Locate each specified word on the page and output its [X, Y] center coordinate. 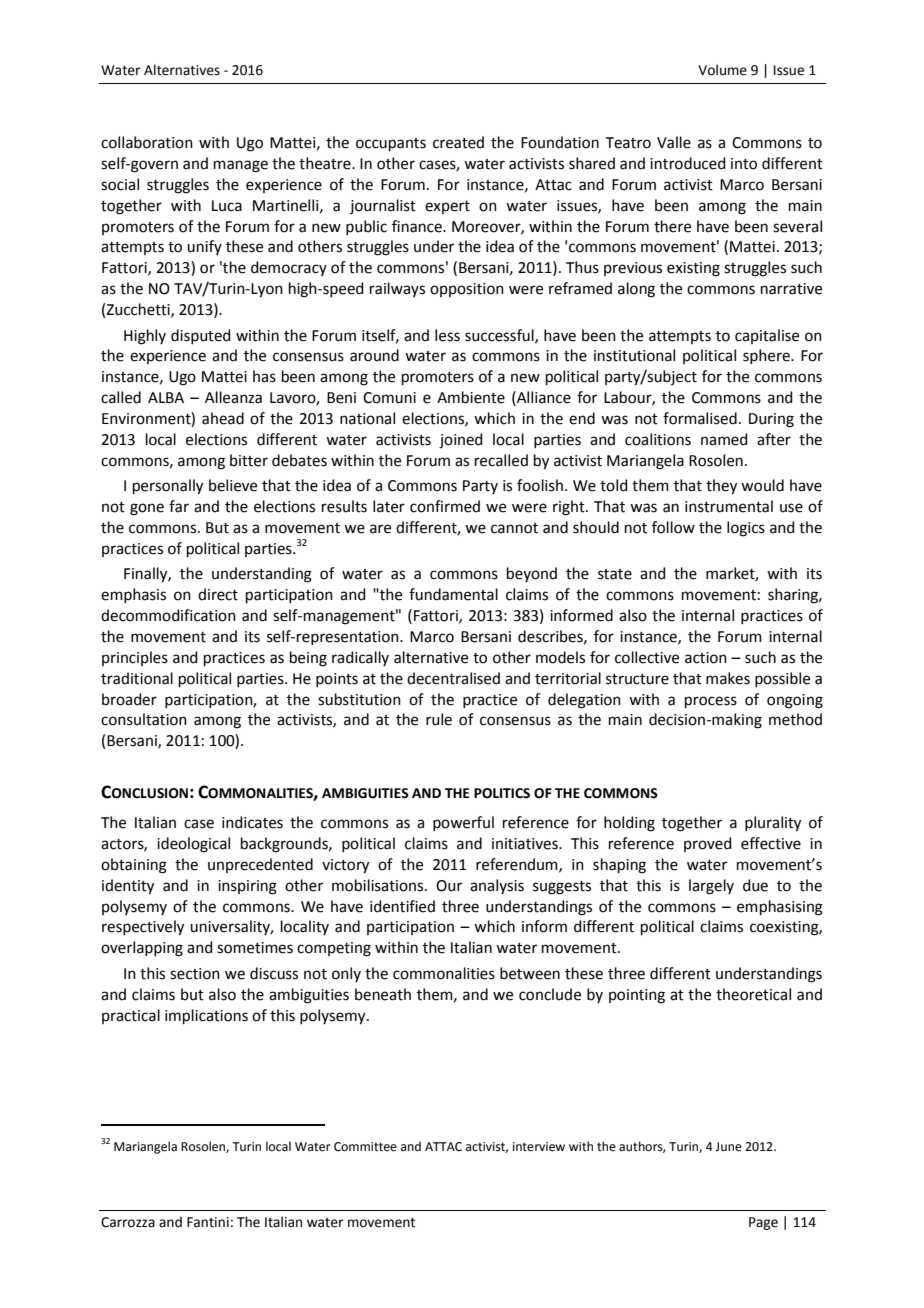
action [706, 658]
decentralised [453, 678]
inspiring [247, 887]
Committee [365, 1147]
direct [218, 594]
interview [539, 1147]
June [728, 1147]
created [458, 142]
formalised [700, 418]
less [447, 335]
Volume [722, 70]
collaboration [147, 142]
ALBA [166, 397]
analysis [497, 886]
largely [711, 887]
